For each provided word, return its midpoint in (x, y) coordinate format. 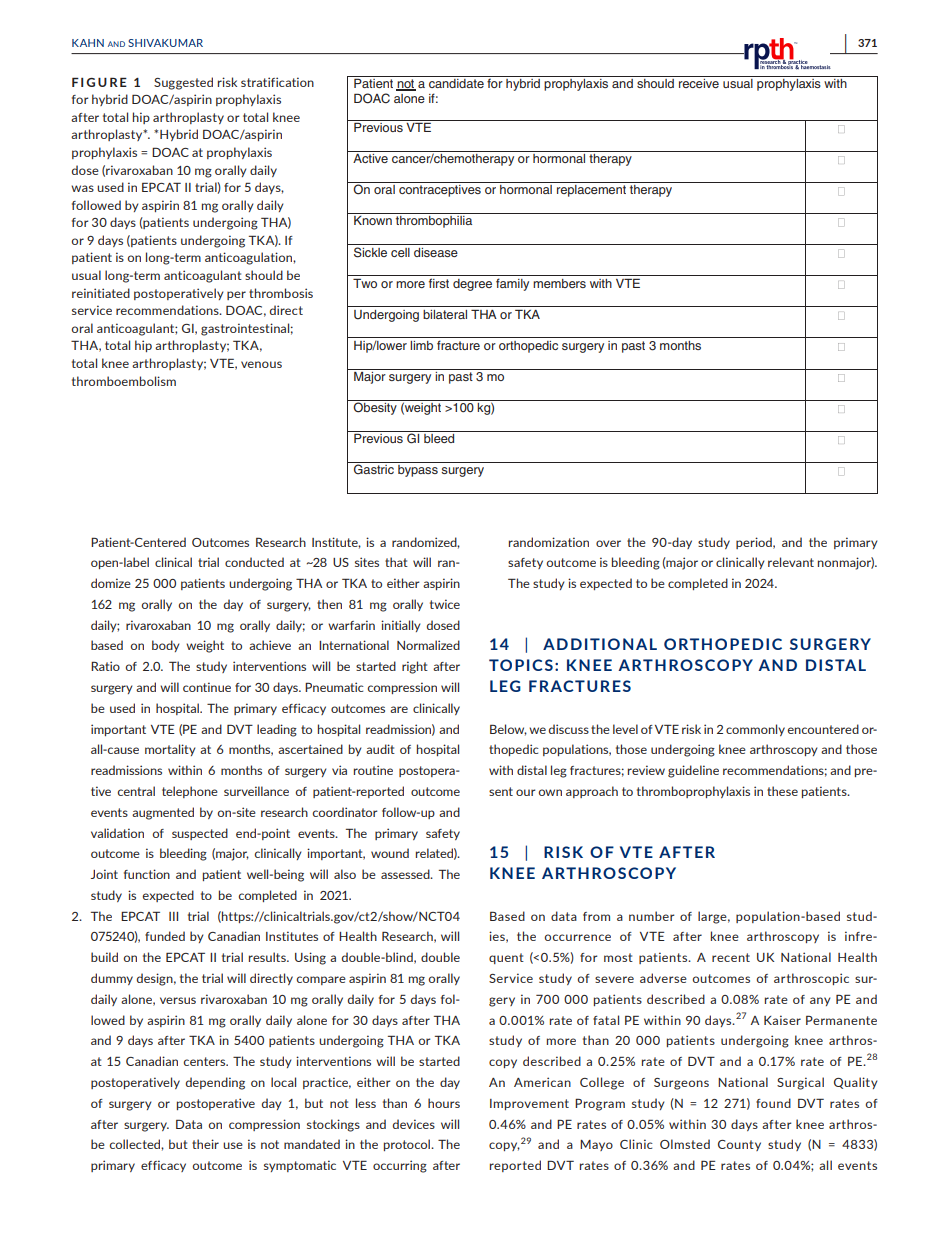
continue (207, 687)
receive (699, 83)
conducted (254, 562)
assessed (406, 874)
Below (508, 730)
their (205, 1144)
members (559, 283)
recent (731, 957)
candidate (456, 83)
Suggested (183, 83)
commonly (755, 730)
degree (472, 285)
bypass (418, 471)
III (173, 916)
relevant (791, 562)
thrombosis (281, 293)
